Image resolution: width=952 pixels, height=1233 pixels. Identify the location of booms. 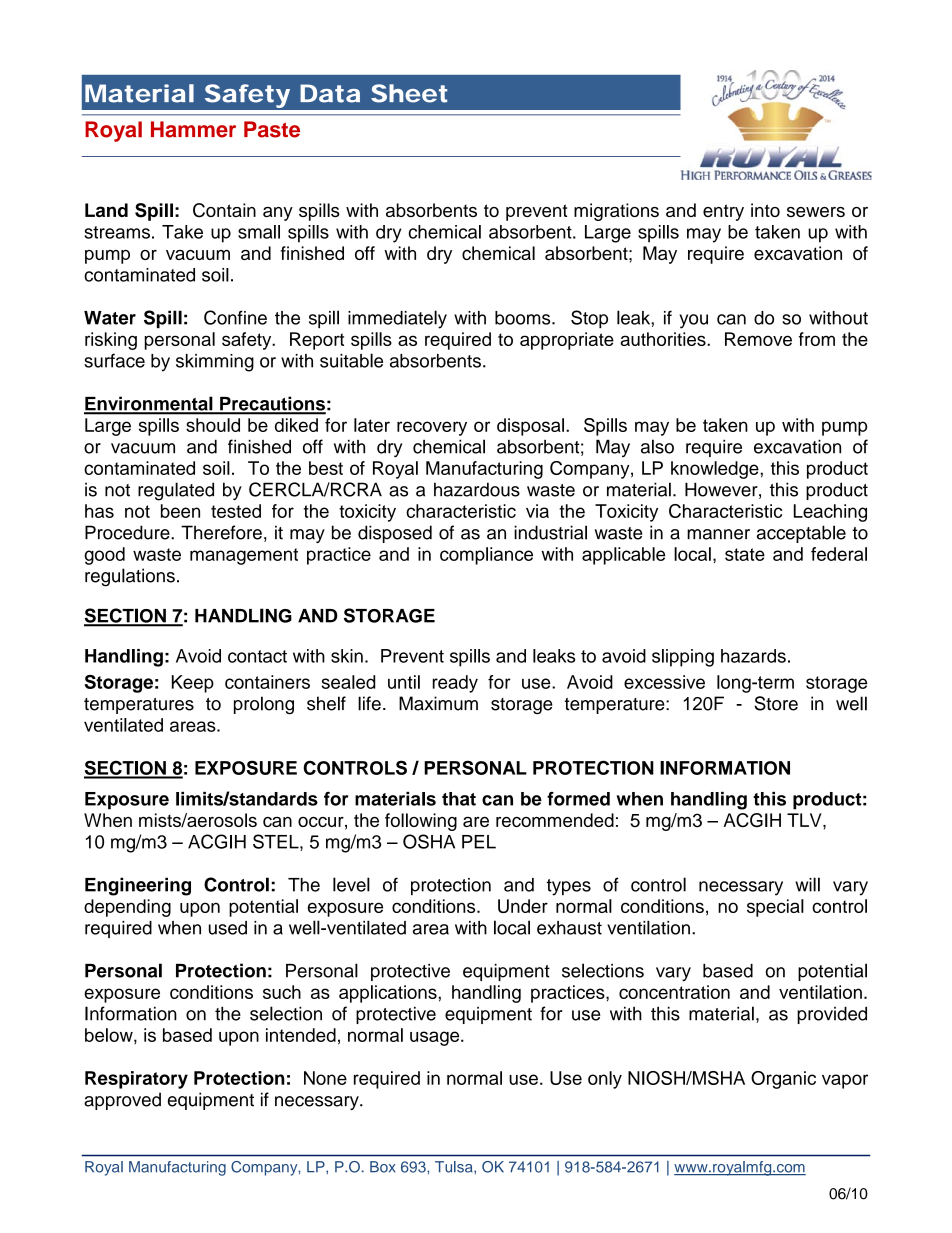
(524, 318).
